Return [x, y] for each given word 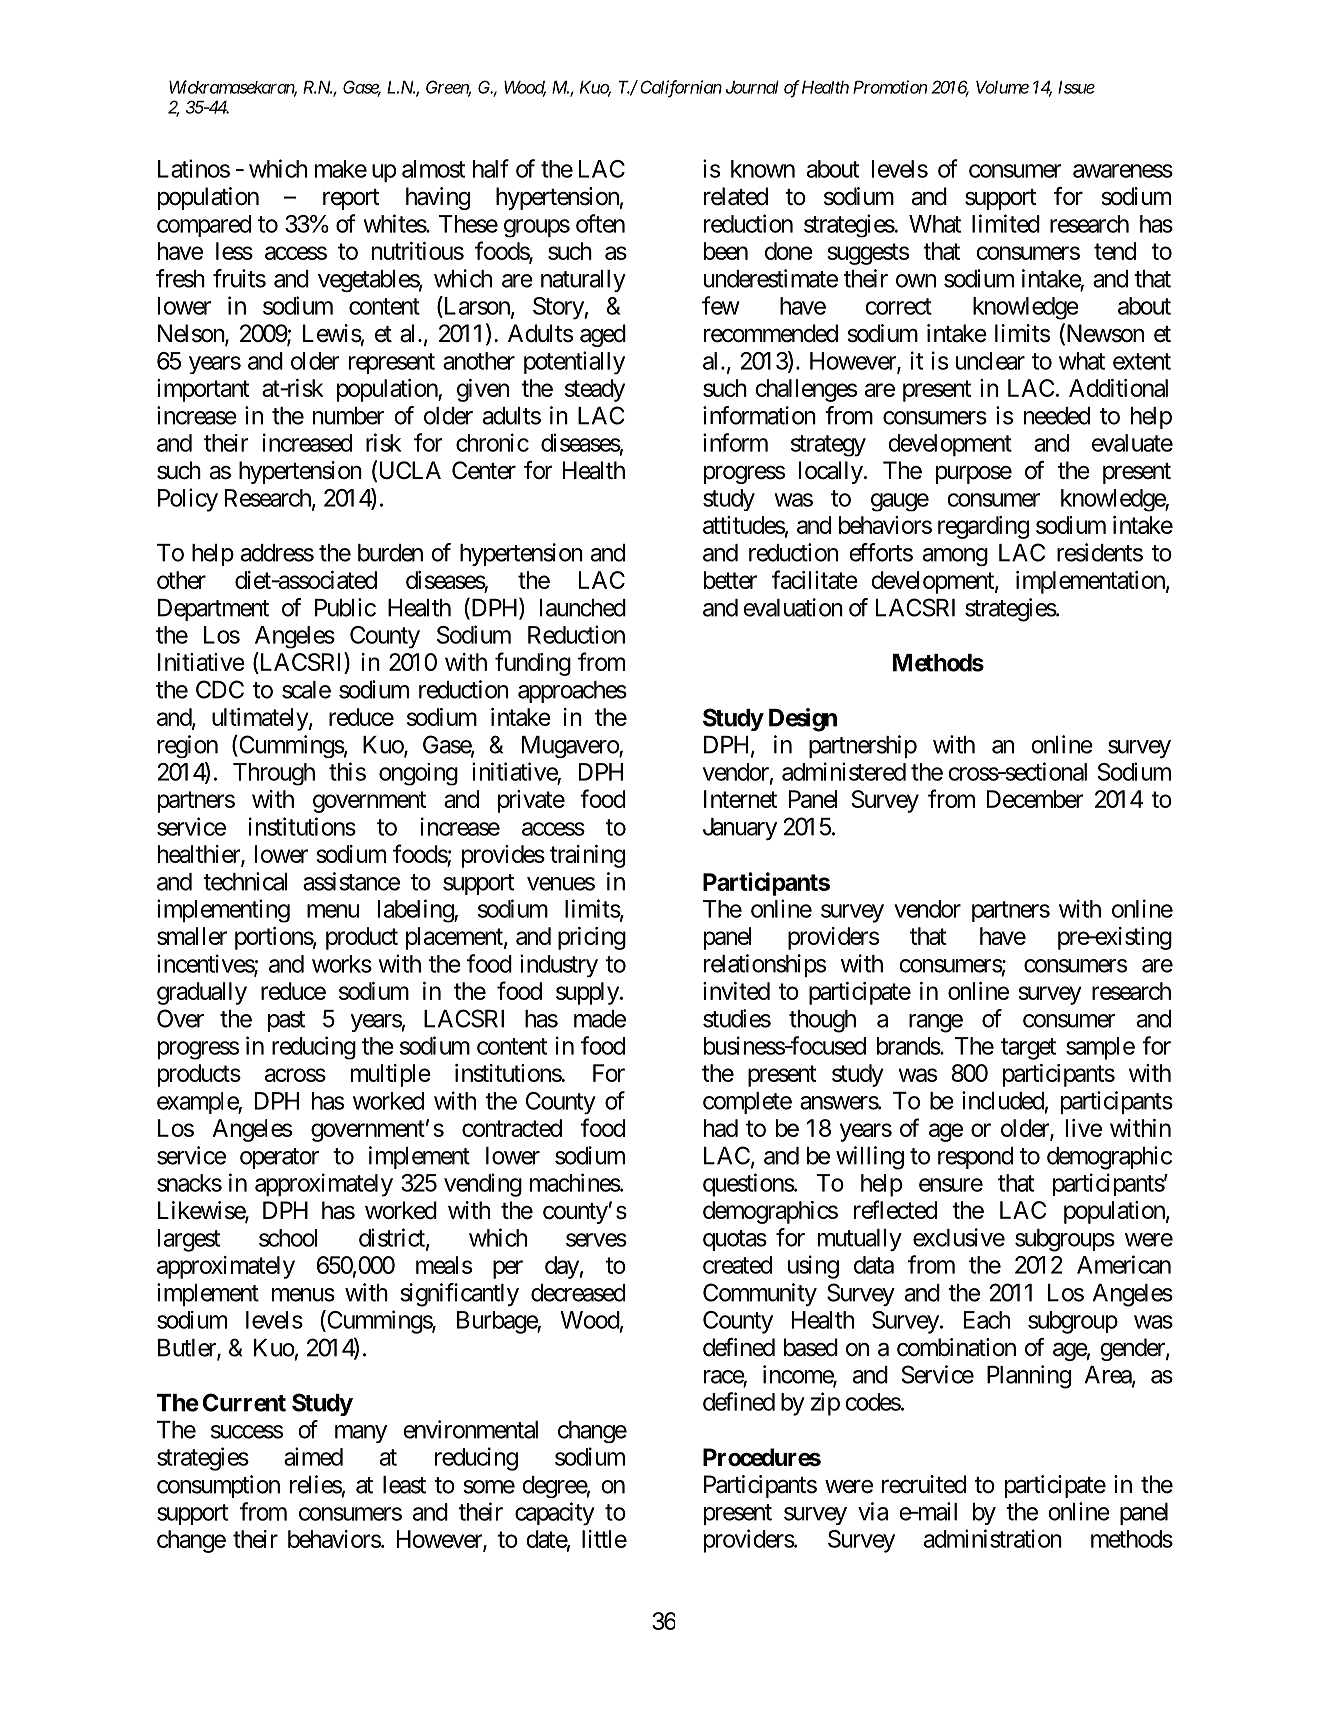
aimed [313, 1456]
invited [736, 991]
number [349, 416]
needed [1057, 416]
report [351, 199]
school [288, 1238]
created [737, 1265]
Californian [681, 89]
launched [583, 608]
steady [595, 390]
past [286, 1021]
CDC [220, 689]
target [1028, 1049]
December [1035, 799]
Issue [1076, 87]
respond [975, 1158]
